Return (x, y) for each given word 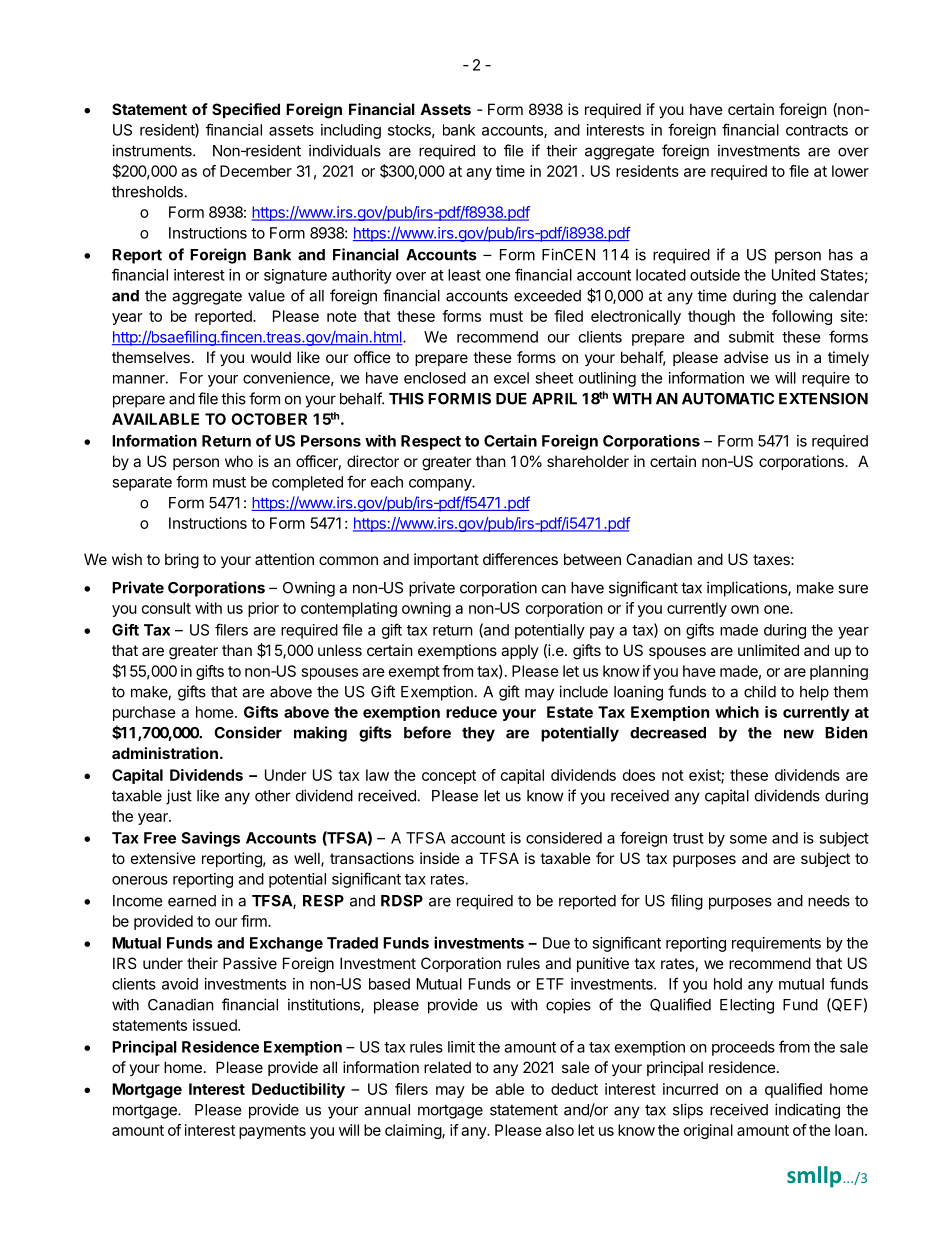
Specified (246, 110)
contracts (817, 130)
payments (272, 1132)
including (351, 131)
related (447, 1067)
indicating (807, 1111)
